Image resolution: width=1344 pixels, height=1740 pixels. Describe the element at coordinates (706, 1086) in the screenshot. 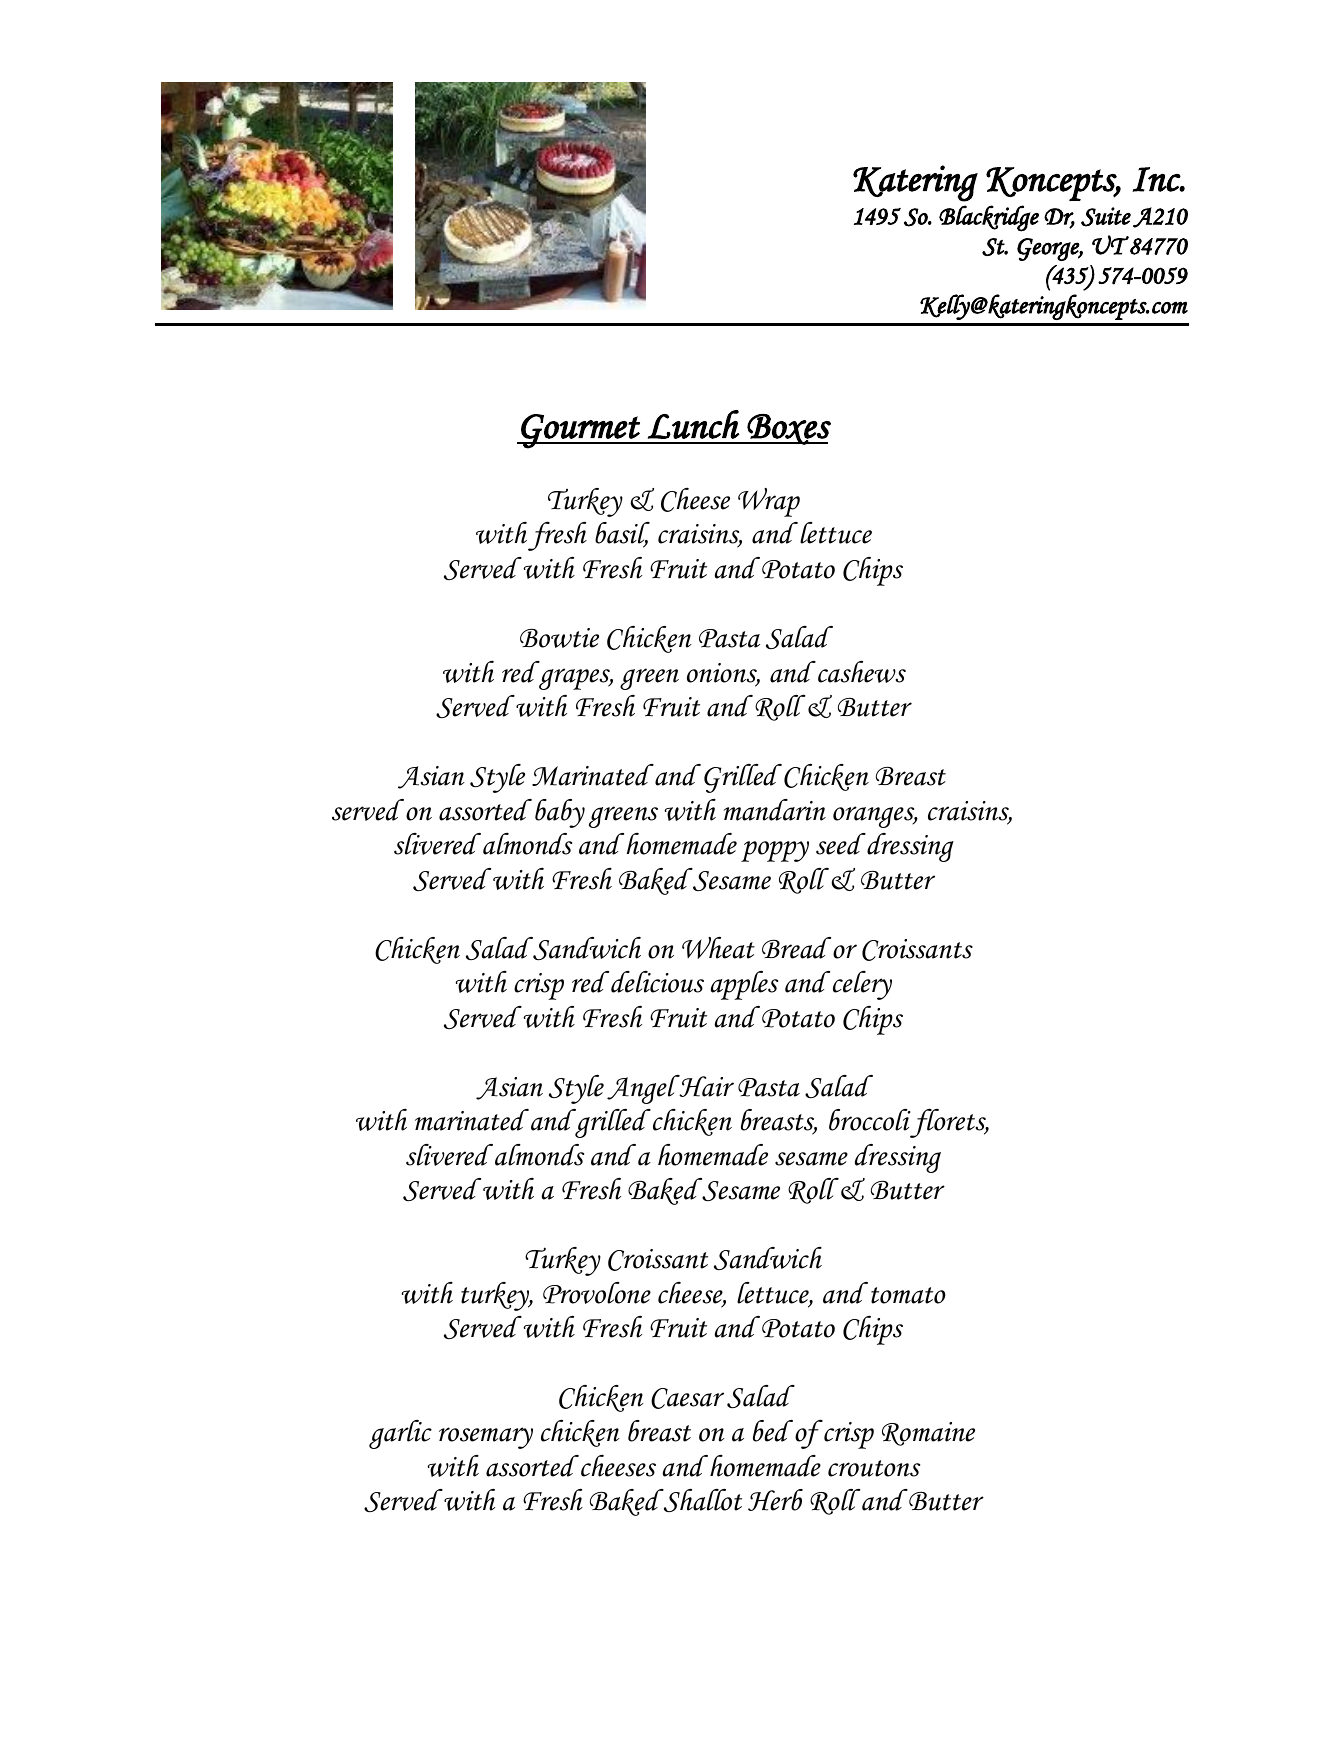

I see `Hair` at that location.
